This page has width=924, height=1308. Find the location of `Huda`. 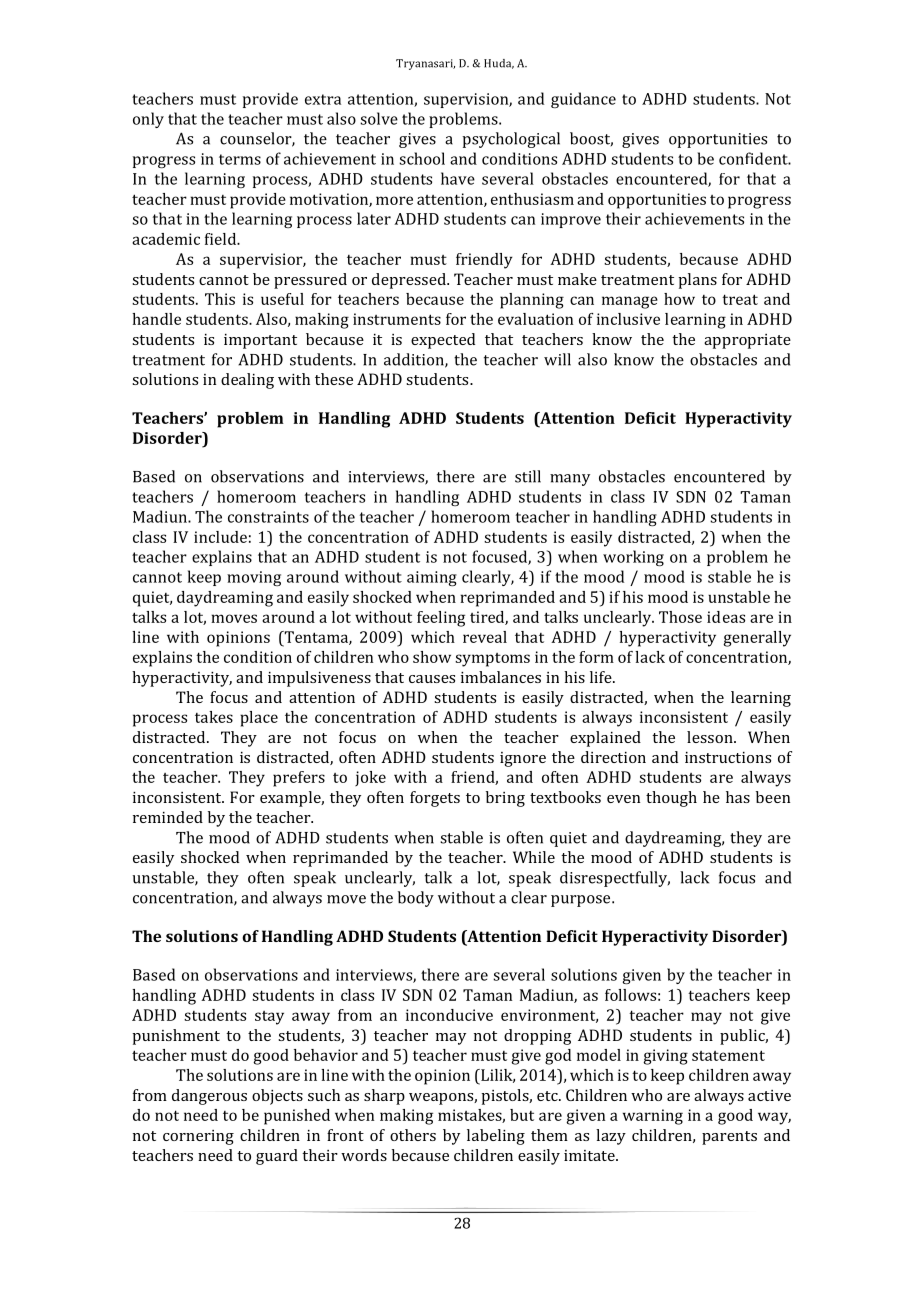

Huda is located at coordinates (499, 64).
